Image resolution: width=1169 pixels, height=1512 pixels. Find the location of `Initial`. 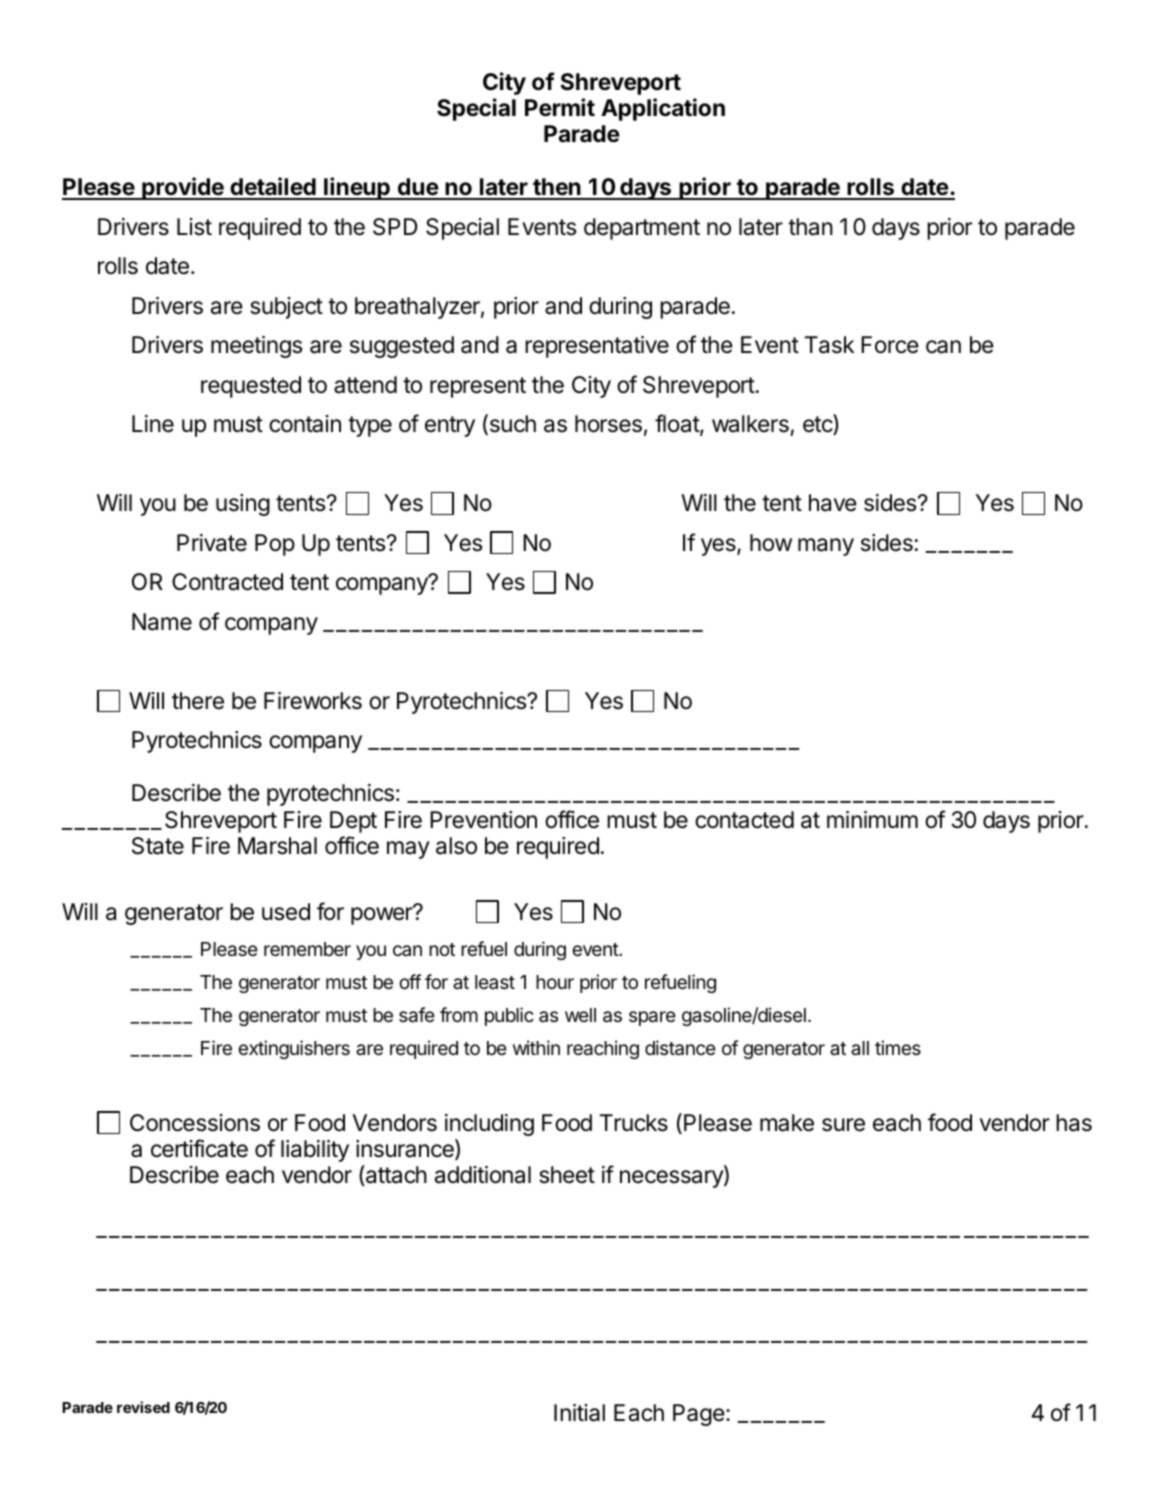

Initial is located at coordinates (579, 1413).
